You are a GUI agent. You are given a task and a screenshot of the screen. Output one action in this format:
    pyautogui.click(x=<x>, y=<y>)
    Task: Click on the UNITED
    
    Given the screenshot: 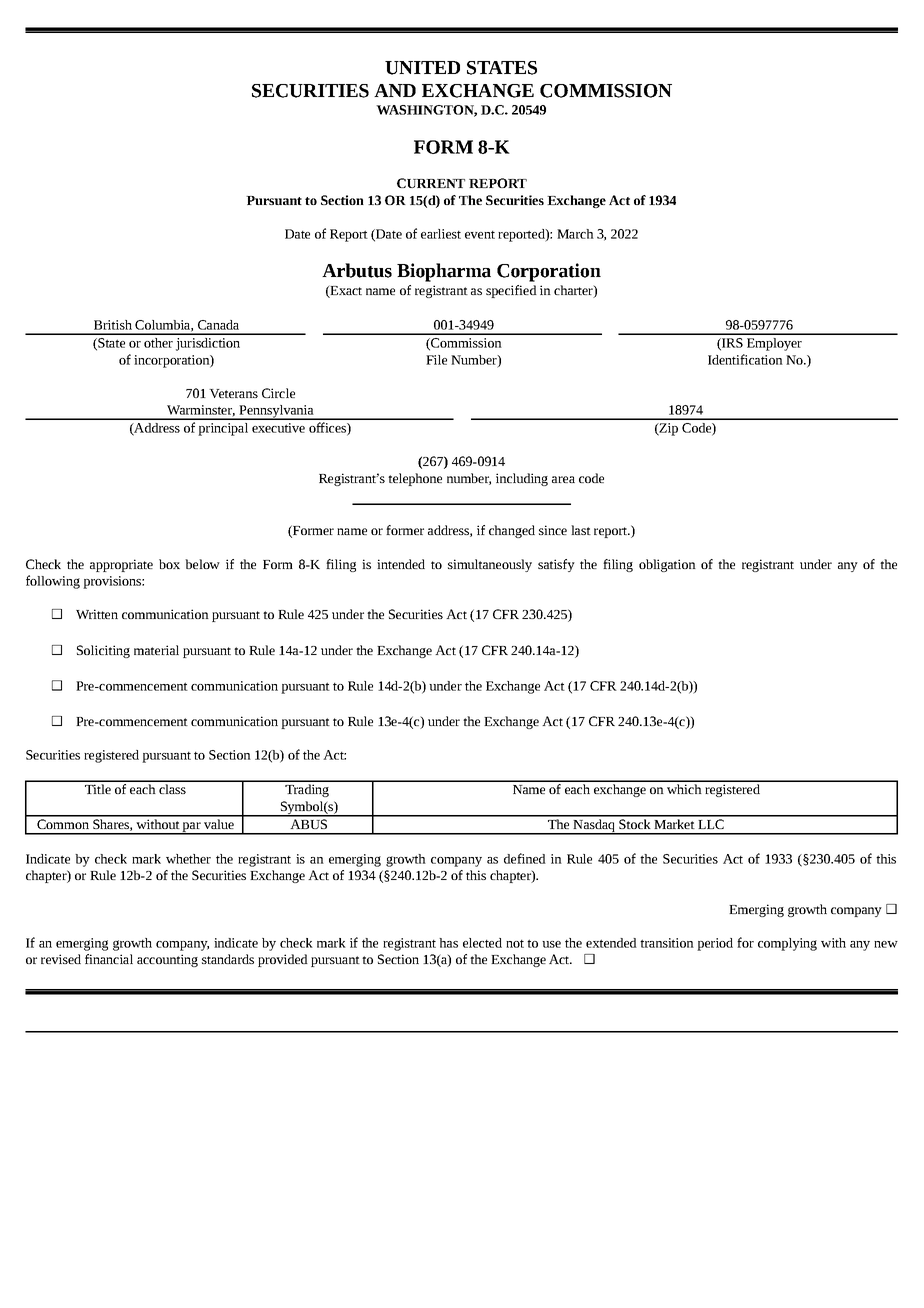 What is the action you would take?
    pyautogui.click(x=422, y=68)
